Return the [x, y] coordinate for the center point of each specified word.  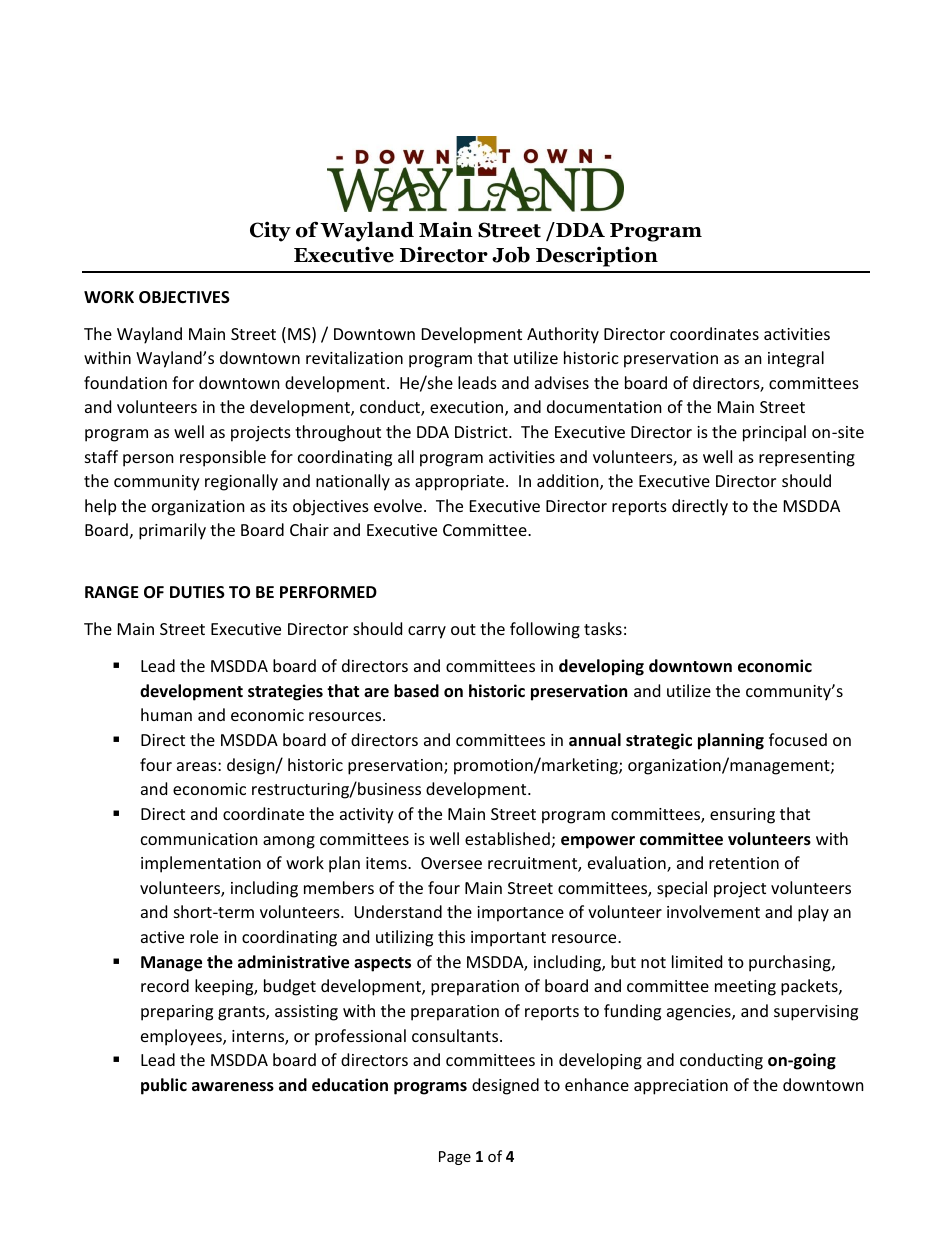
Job [511, 254]
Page [455, 1158]
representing [807, 459]
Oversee [451, 863]
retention [744, 863]
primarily [172, 531]
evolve [398, 505]
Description [597, 256]
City [270, 231]
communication [199, 839]
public [164, 1086]
